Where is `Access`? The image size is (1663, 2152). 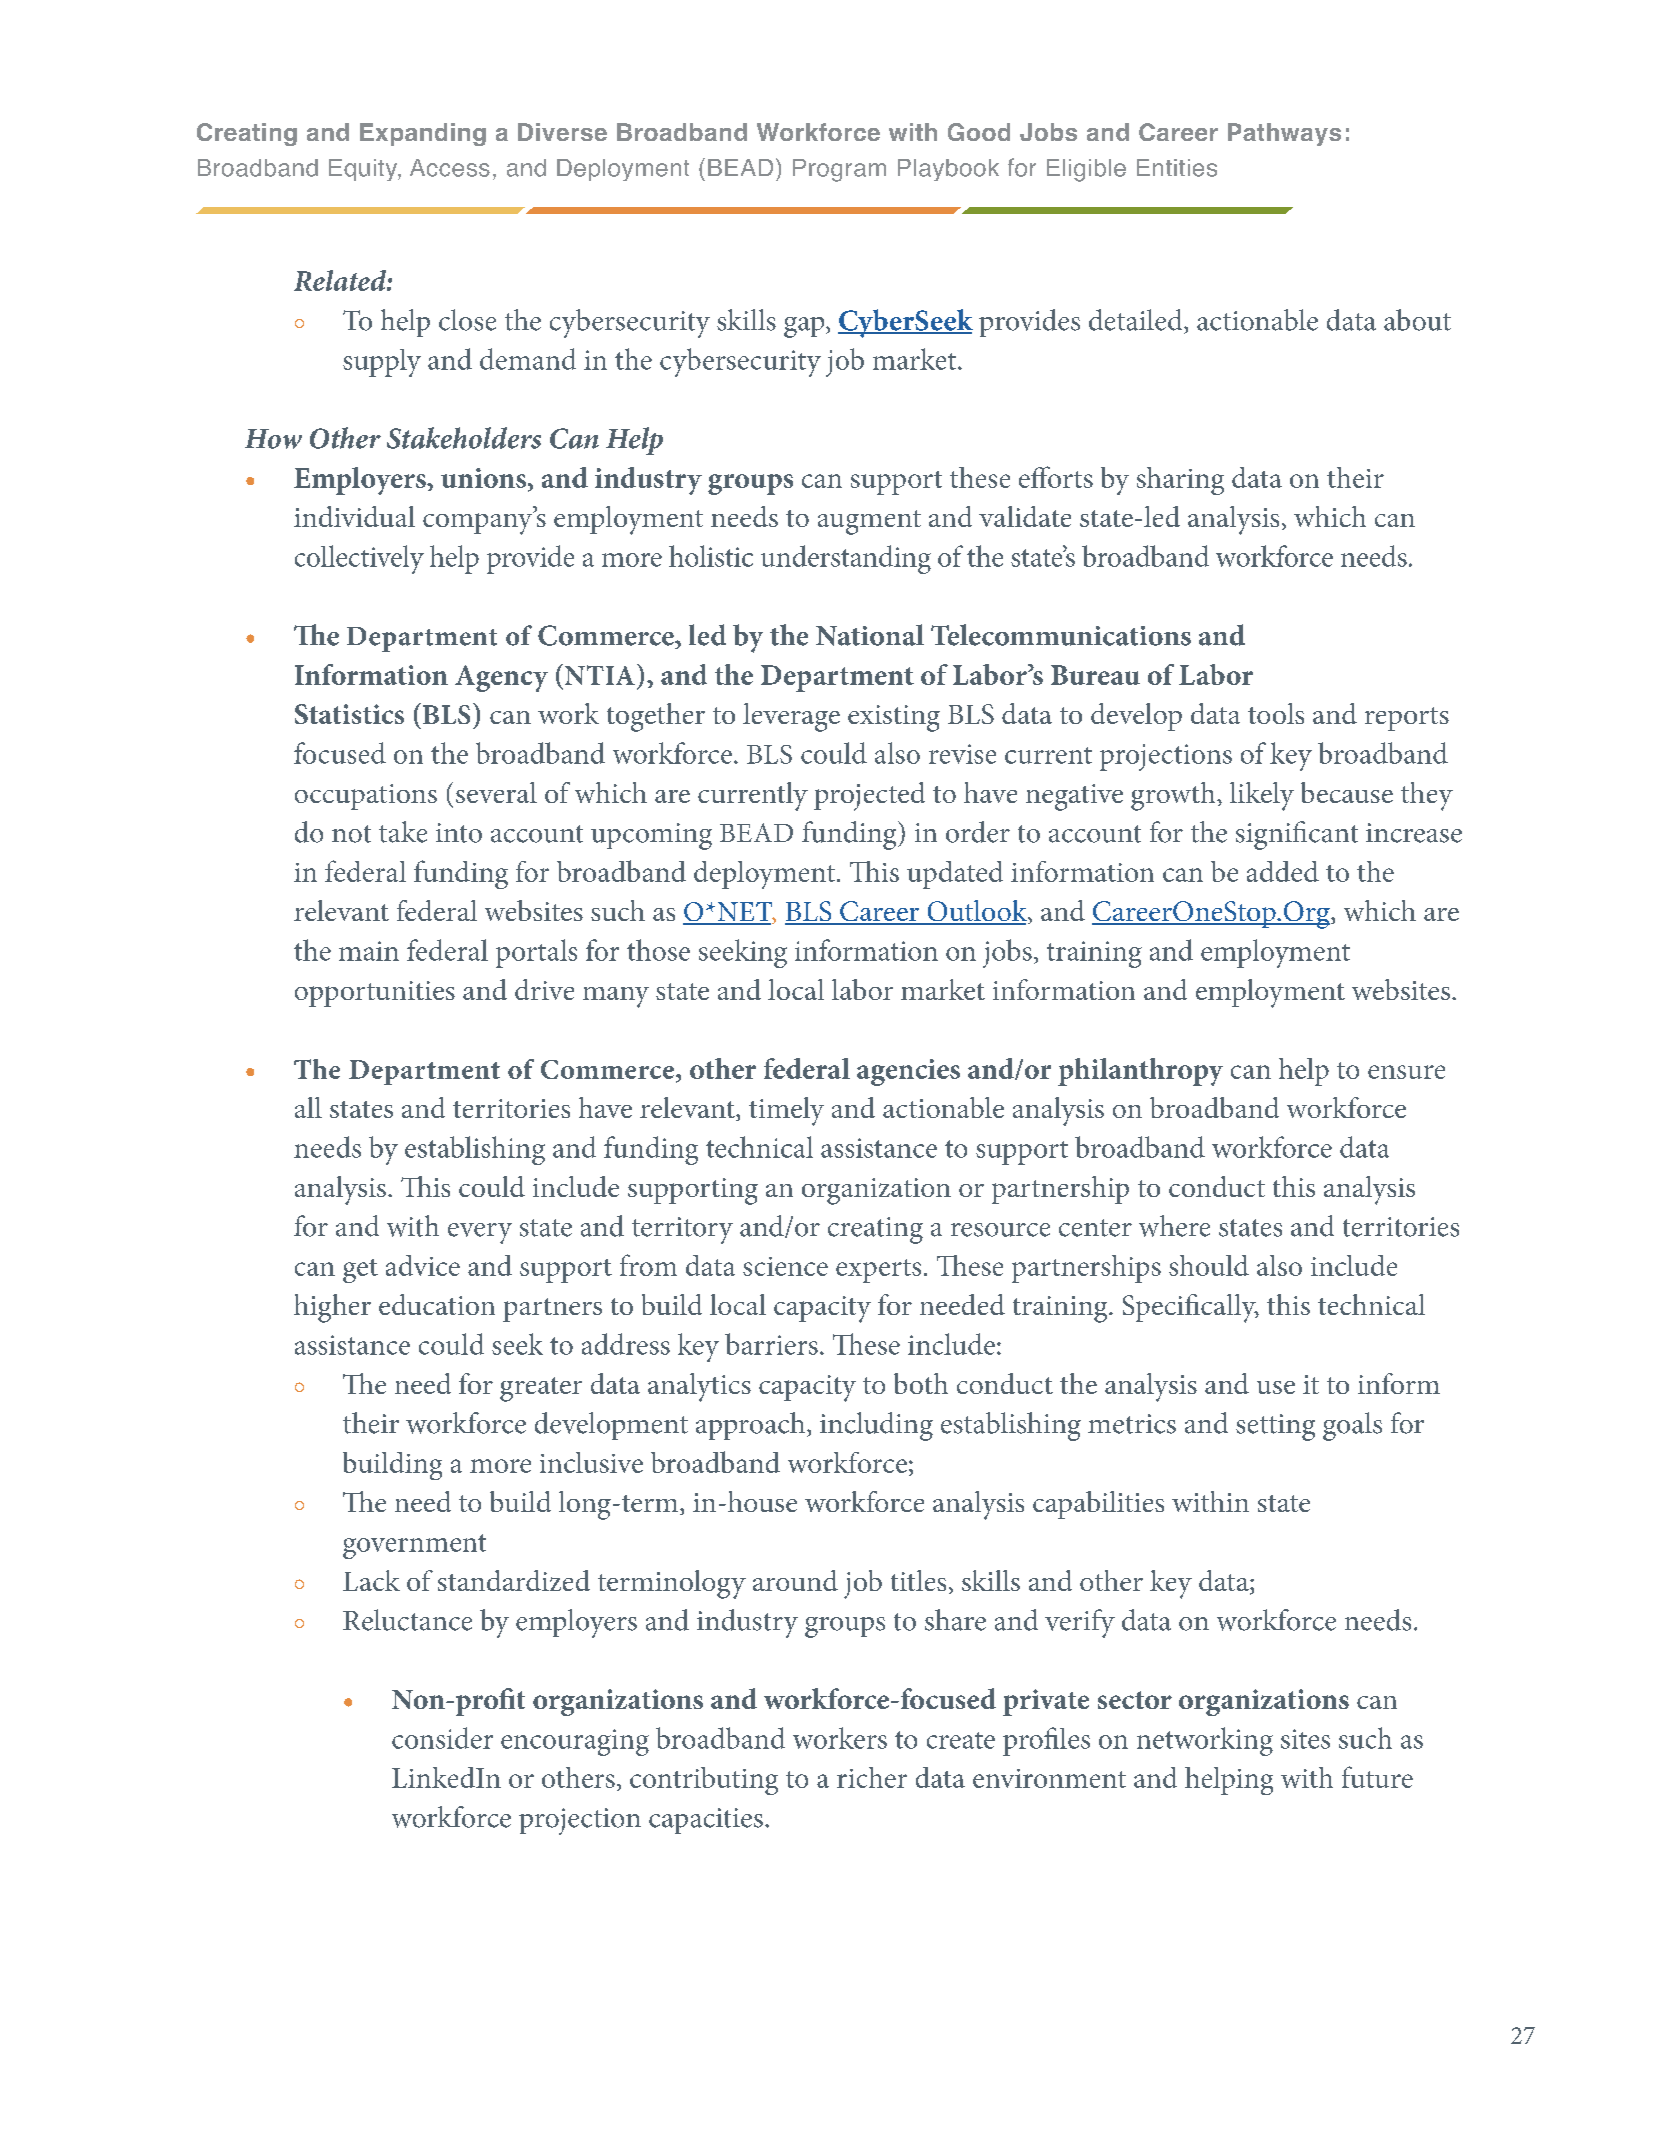
Access is located at coordinates (450, 168).
